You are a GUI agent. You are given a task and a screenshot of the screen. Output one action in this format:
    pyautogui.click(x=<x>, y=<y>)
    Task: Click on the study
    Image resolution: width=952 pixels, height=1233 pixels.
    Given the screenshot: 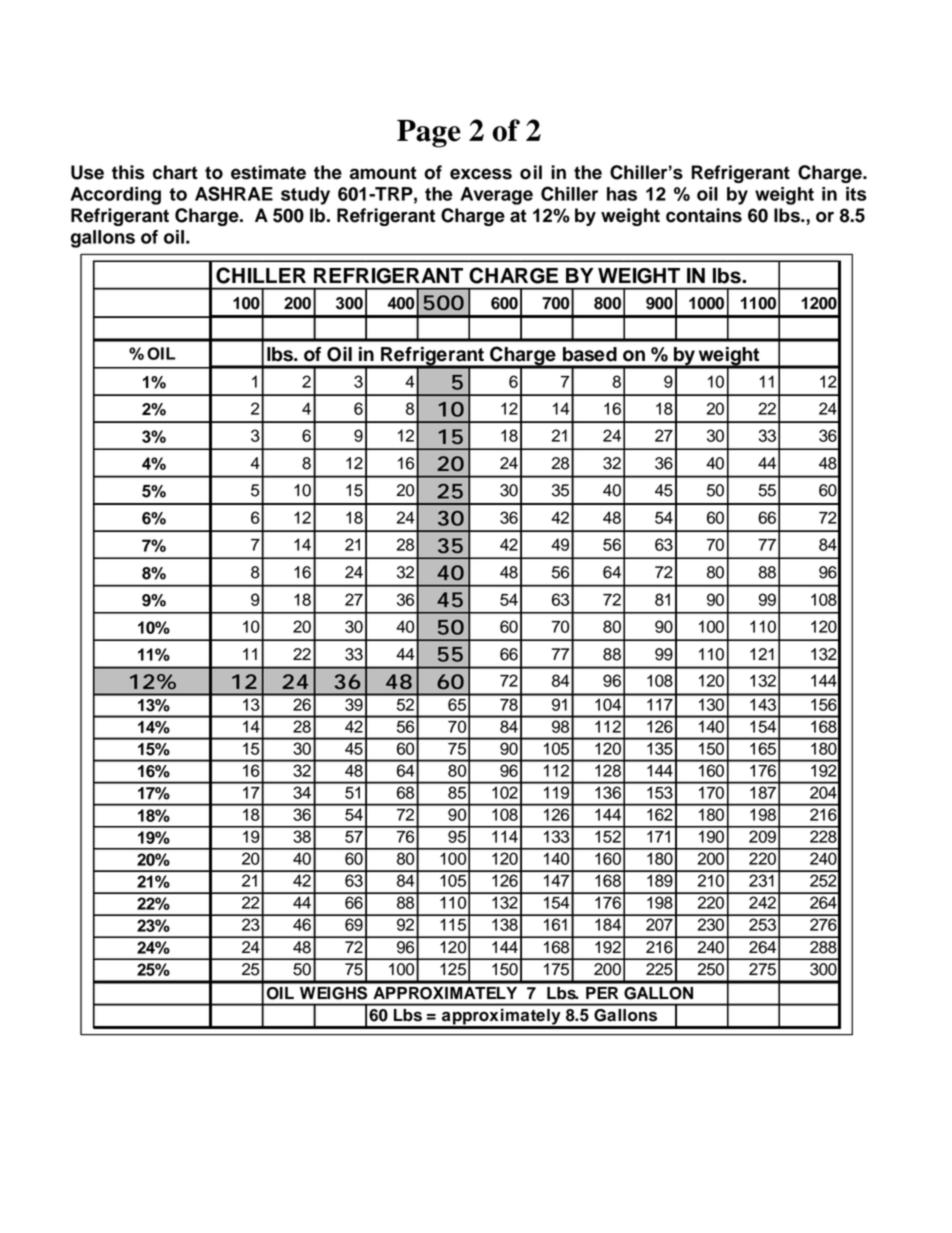 What is the action you would take?
    pyautogui.click(x=305, y=196)
